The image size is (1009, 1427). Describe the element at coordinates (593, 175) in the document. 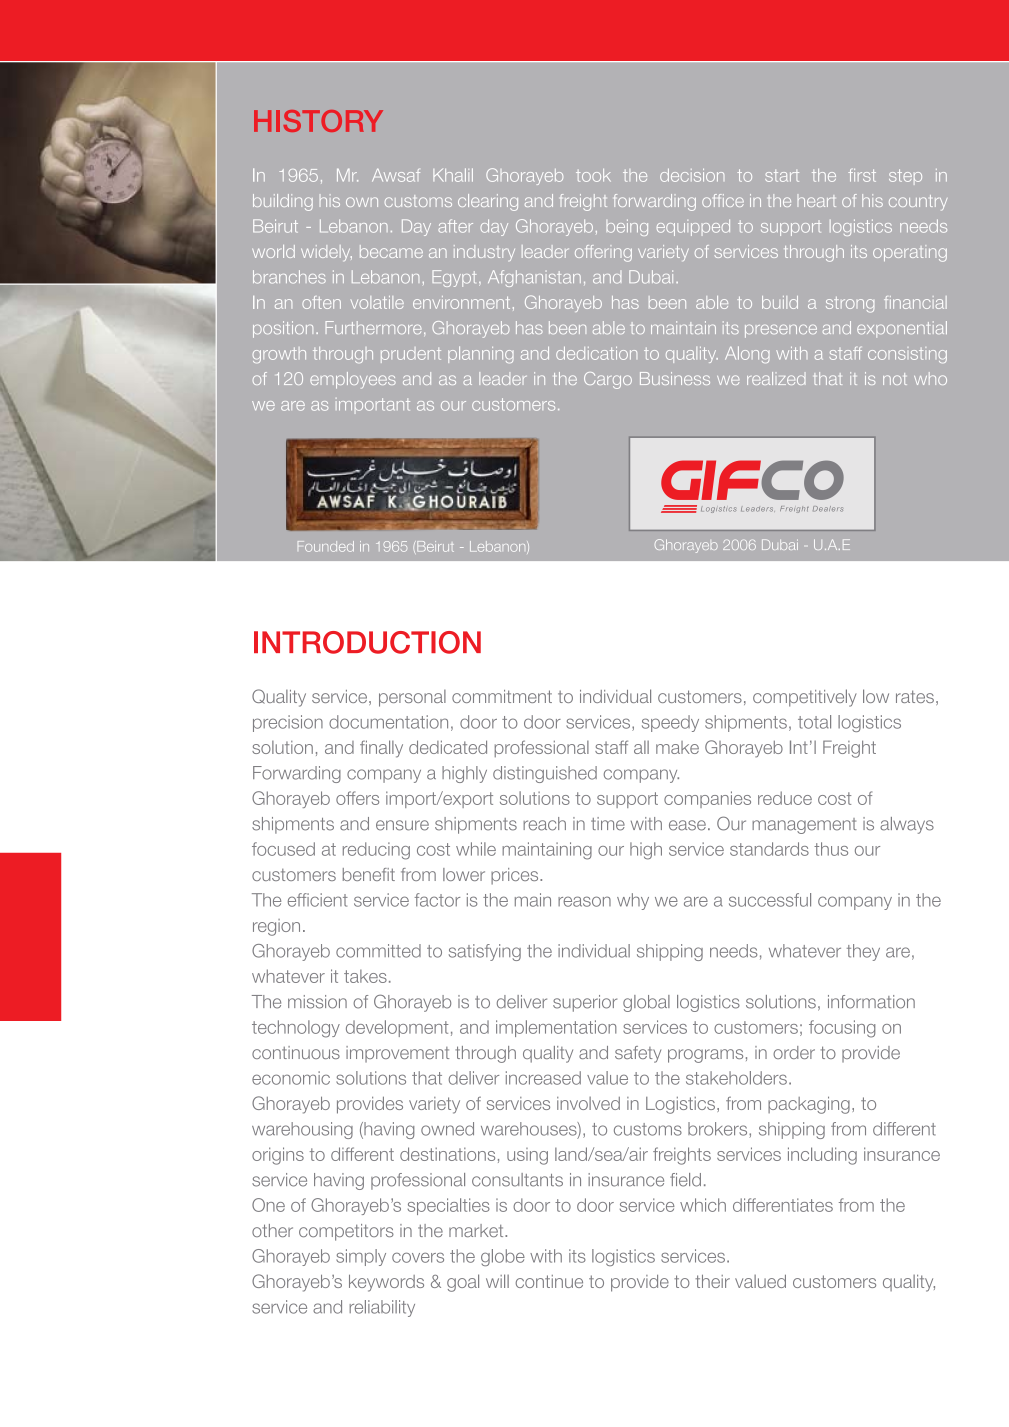

I see `took` at that location.
